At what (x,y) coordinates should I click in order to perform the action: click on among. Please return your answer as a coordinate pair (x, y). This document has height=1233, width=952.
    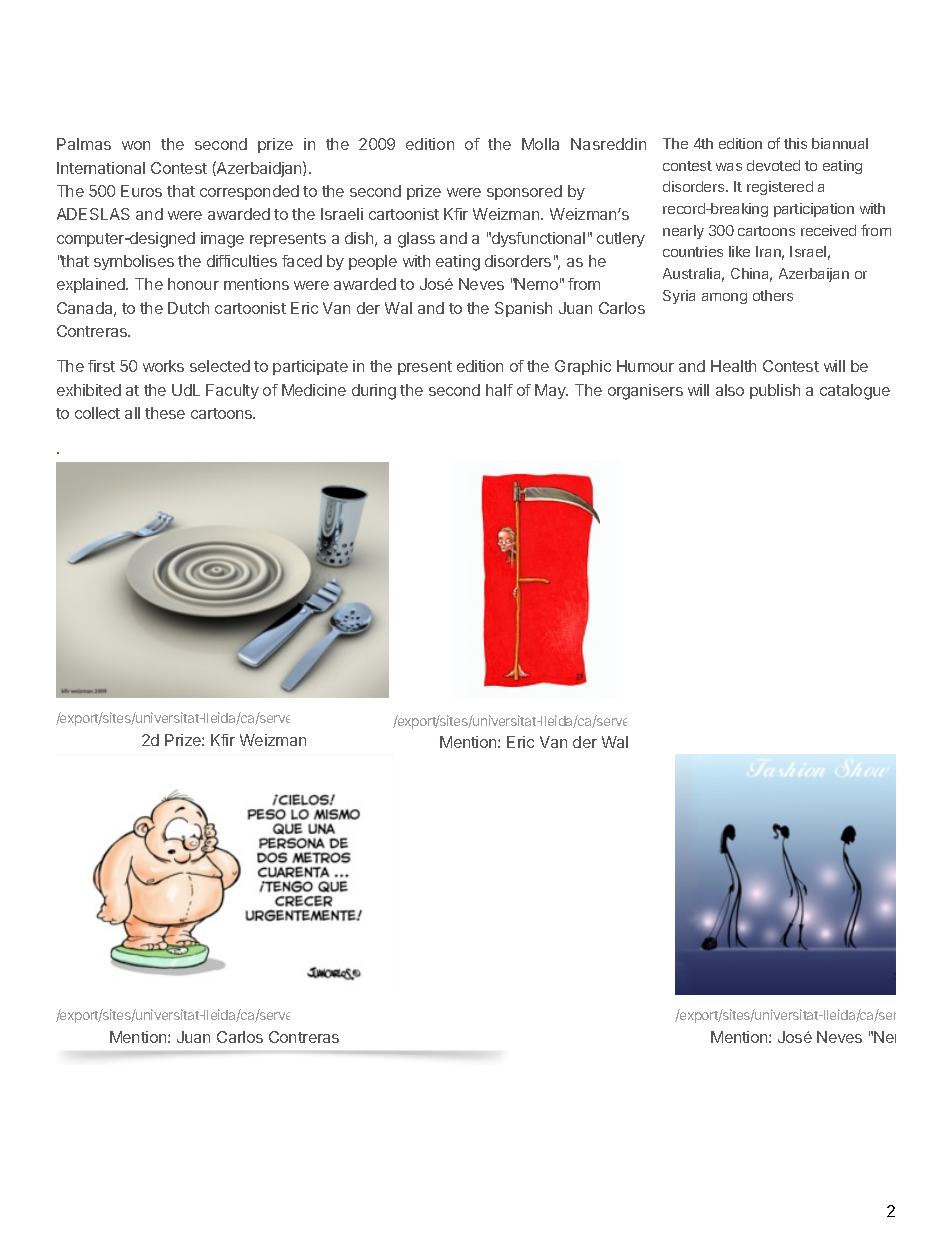
    Looking at the image, I should click on (724, 298).
